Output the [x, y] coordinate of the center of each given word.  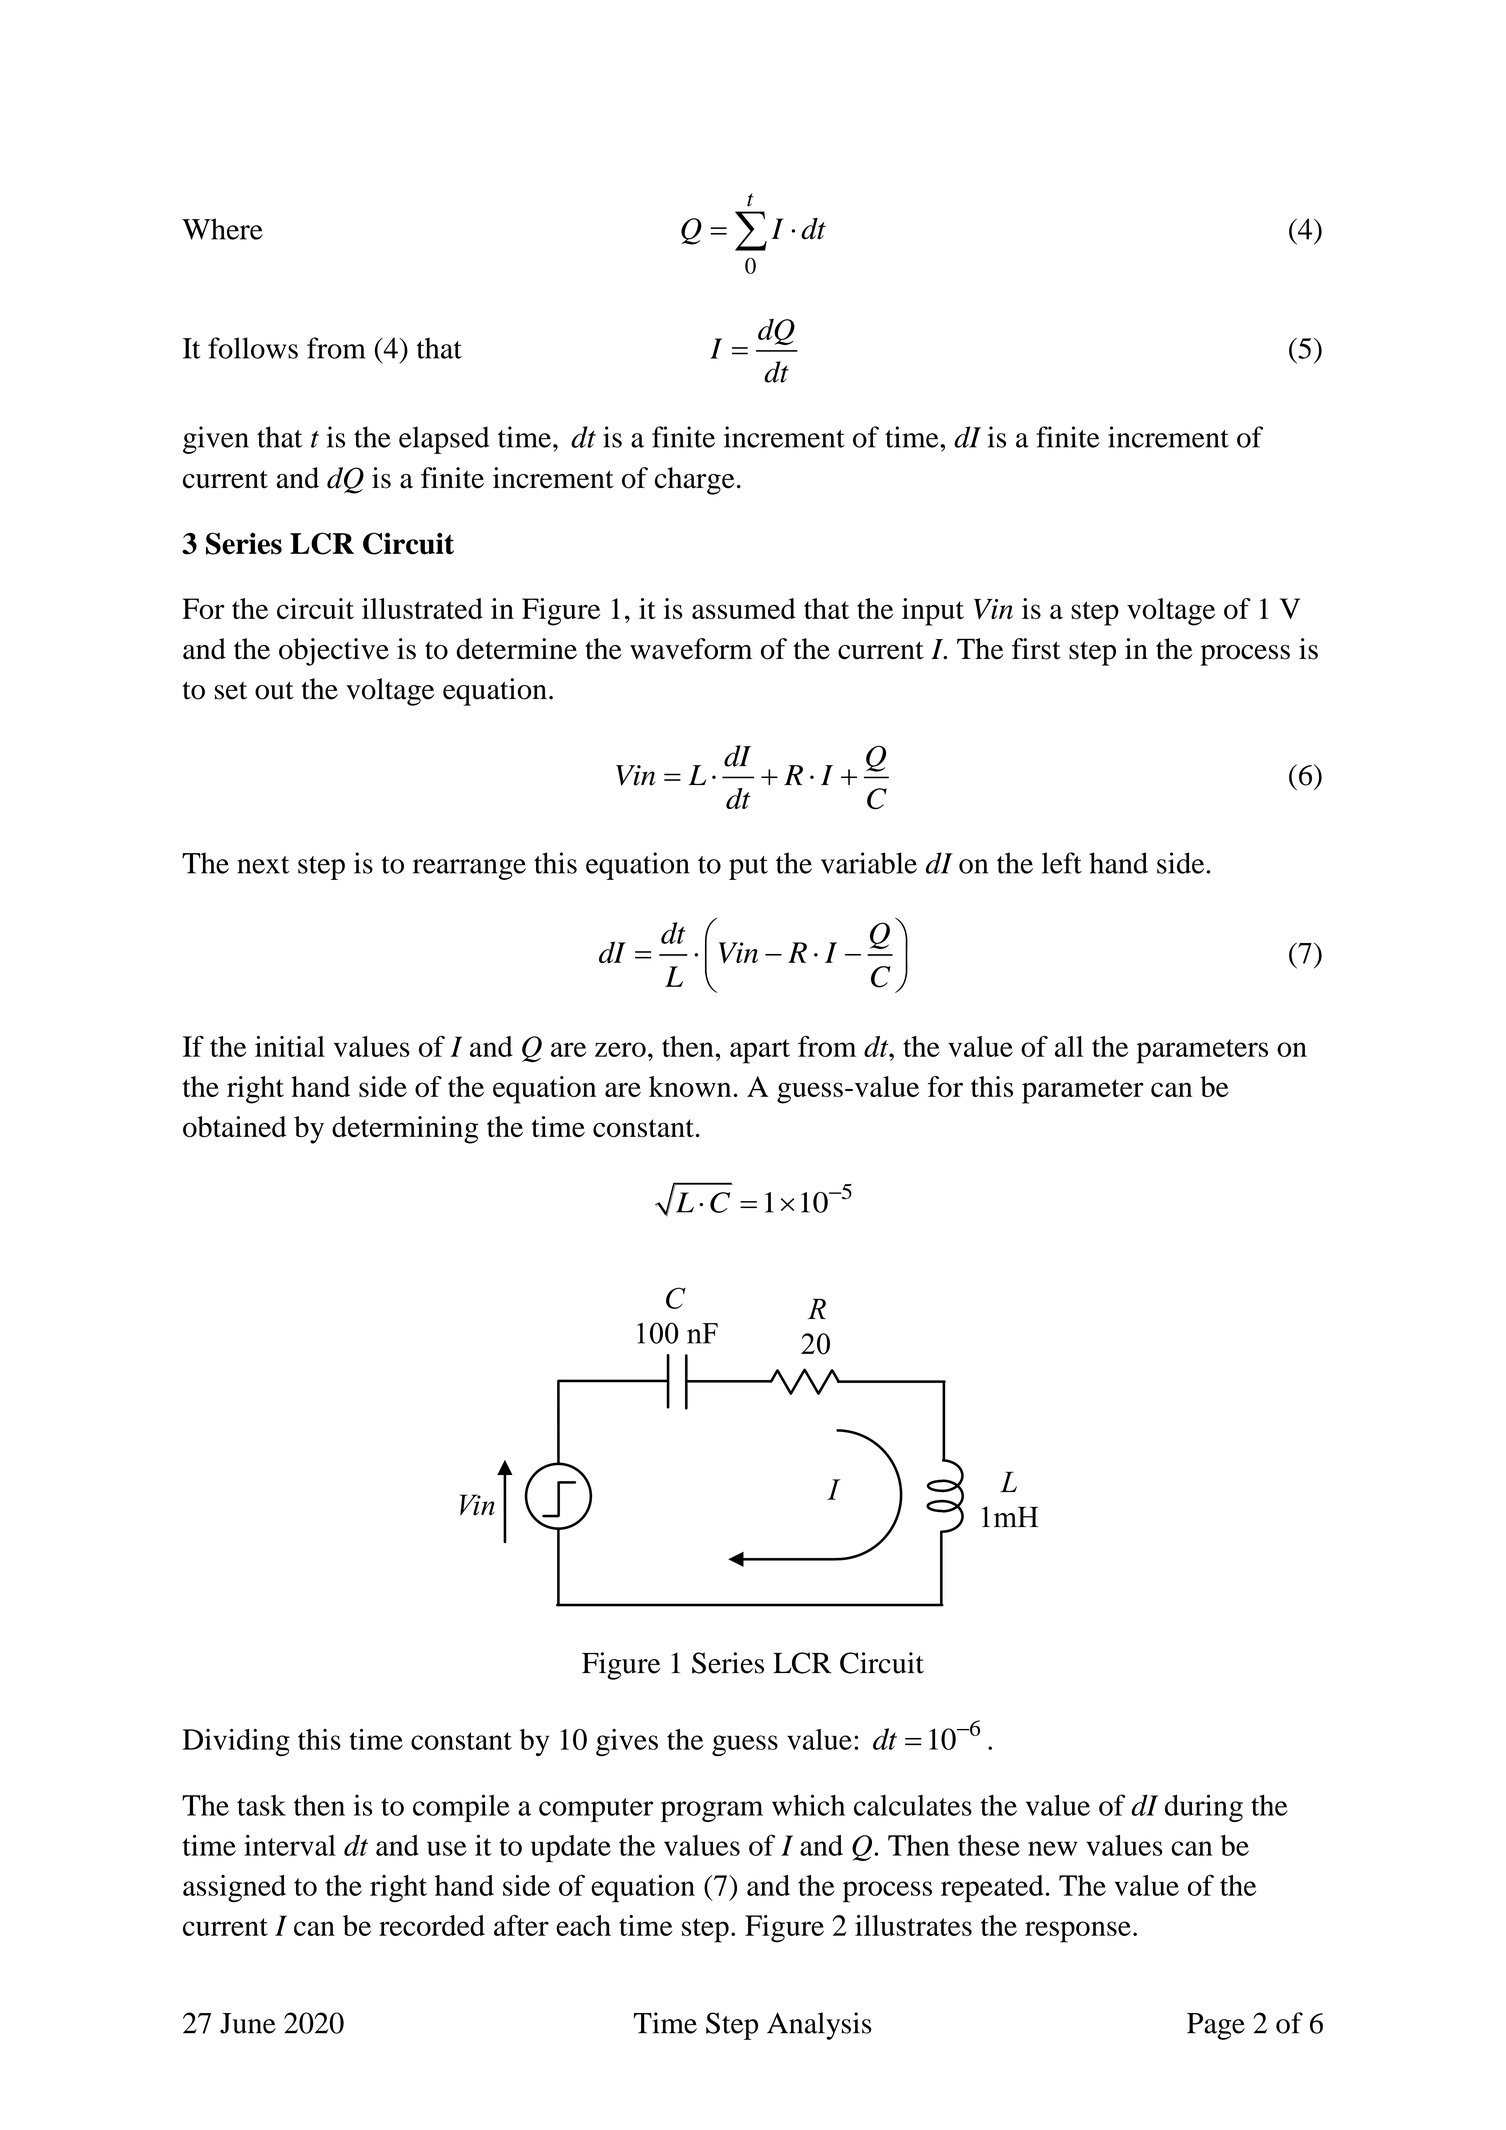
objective [334, 652]
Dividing [236, 1742]
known [690, 1086]
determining [405, 1130]
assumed [744, 608]
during [1204, 1808]
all [1069, 1046]
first [1036, 649]
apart [760, 1051]
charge [695, 481]
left [1062, 863]
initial [290, 1046]
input [933, 612]
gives [627, 1742]
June [248, 2023]
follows [253, 348]
